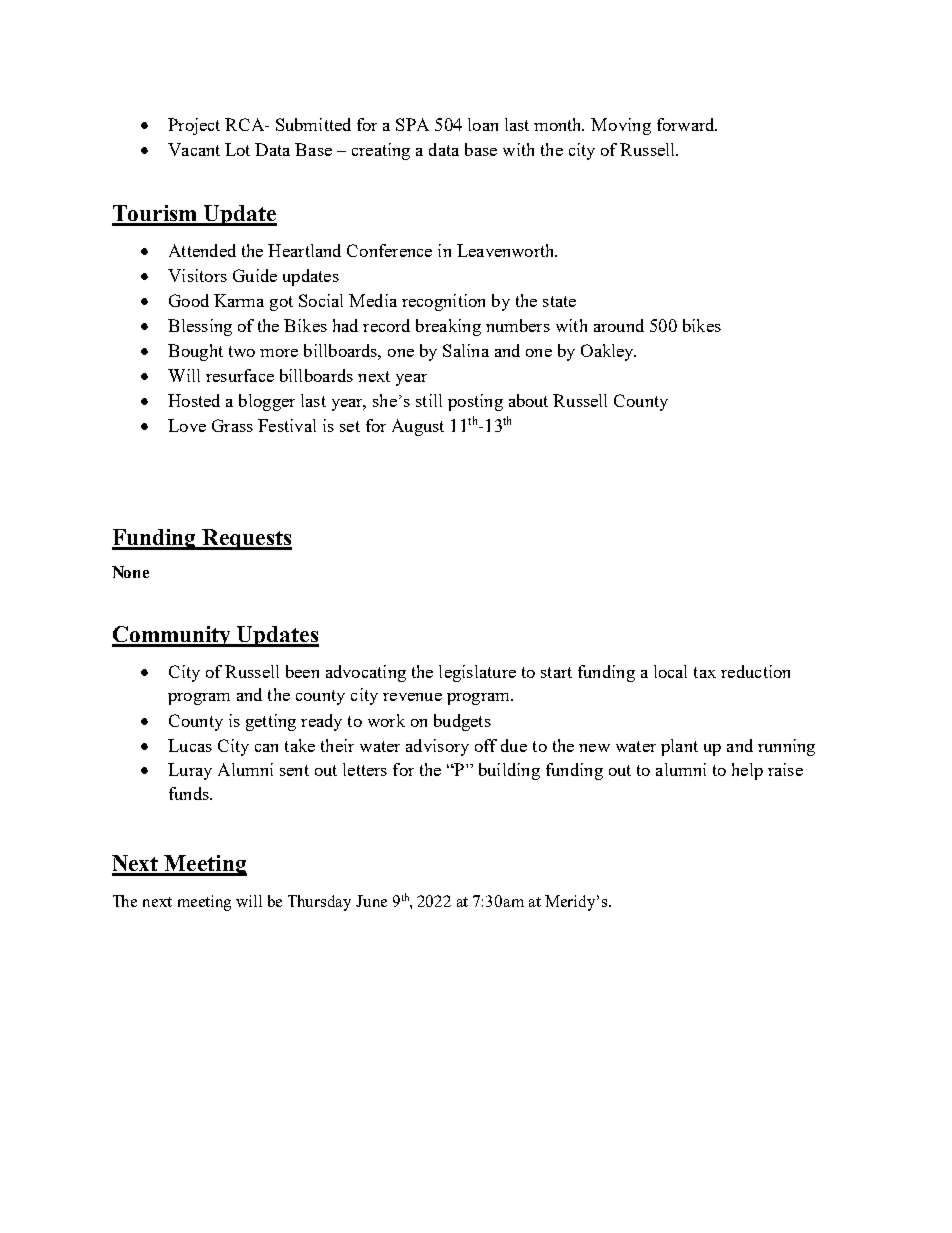  What do you see at coordinates (687, 124) in the image?
I see `forward` at bounding box center [687, 124].
